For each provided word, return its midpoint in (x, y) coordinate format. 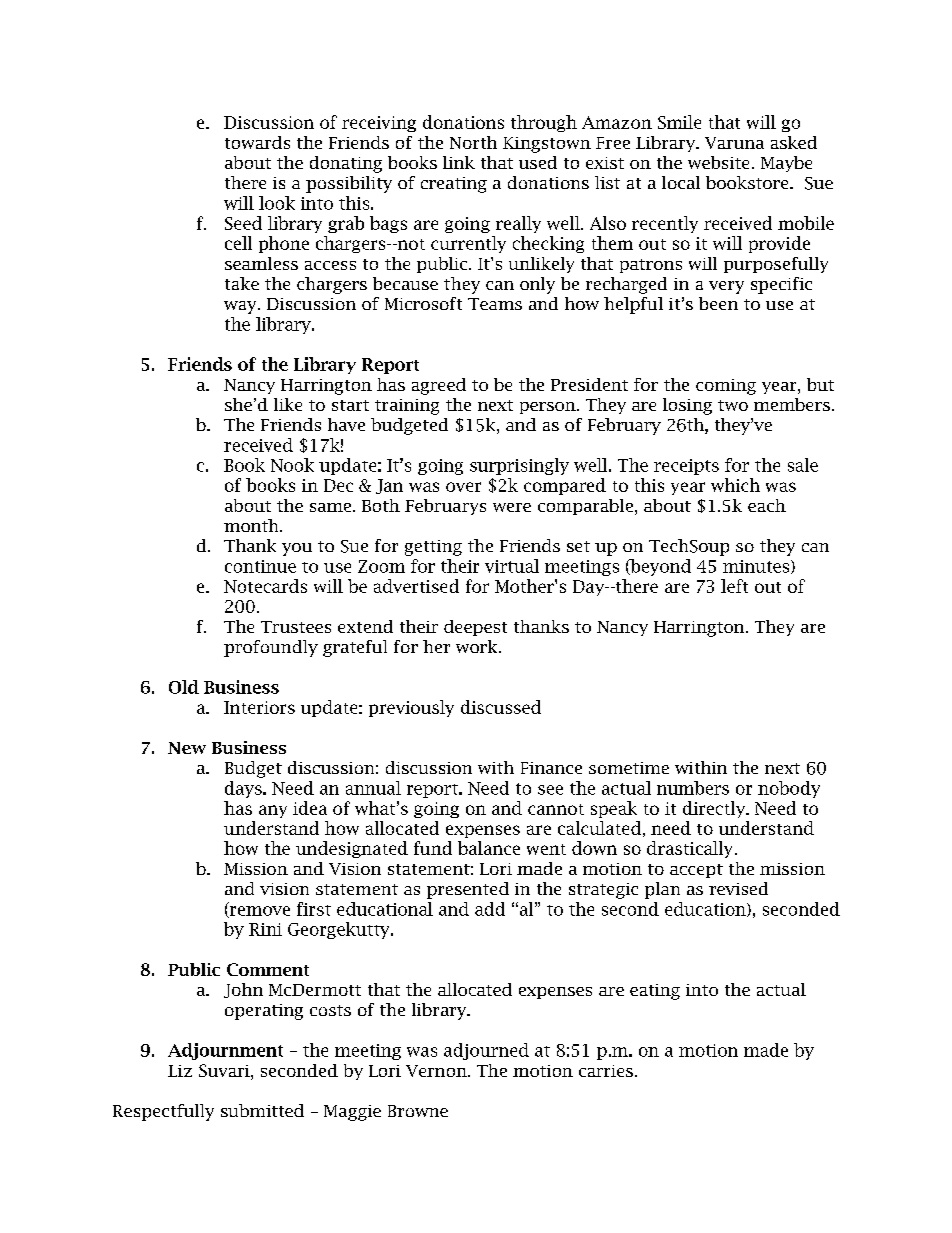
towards (257, 142)
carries (607, 1071)
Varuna (734, 143)
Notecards (265, 586)
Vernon (437, 1071)
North (473, 142)
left (734, 586)
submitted (262, 1110)
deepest (475, 628)
